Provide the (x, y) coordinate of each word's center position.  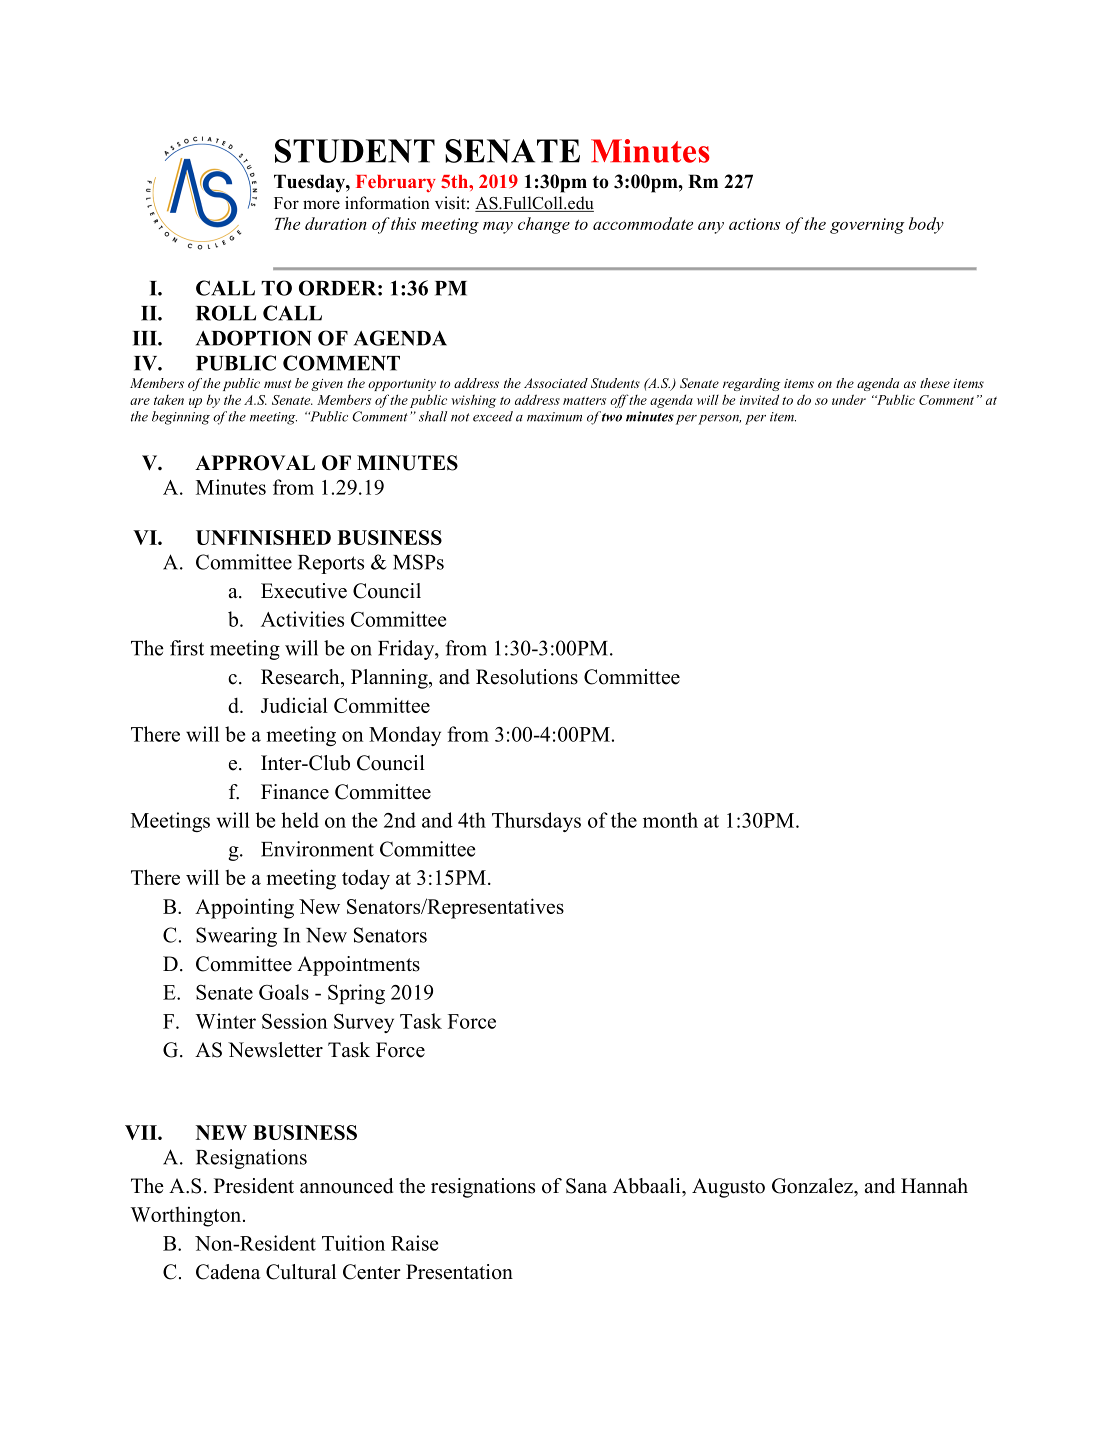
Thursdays (536, 822)
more (321, 205)
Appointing (244, 908)
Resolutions (527, 677)
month (670, 820)
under (849, 399)
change (544, 225)
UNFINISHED (263, 537)
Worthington (187, 1217)
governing (867, 226)
